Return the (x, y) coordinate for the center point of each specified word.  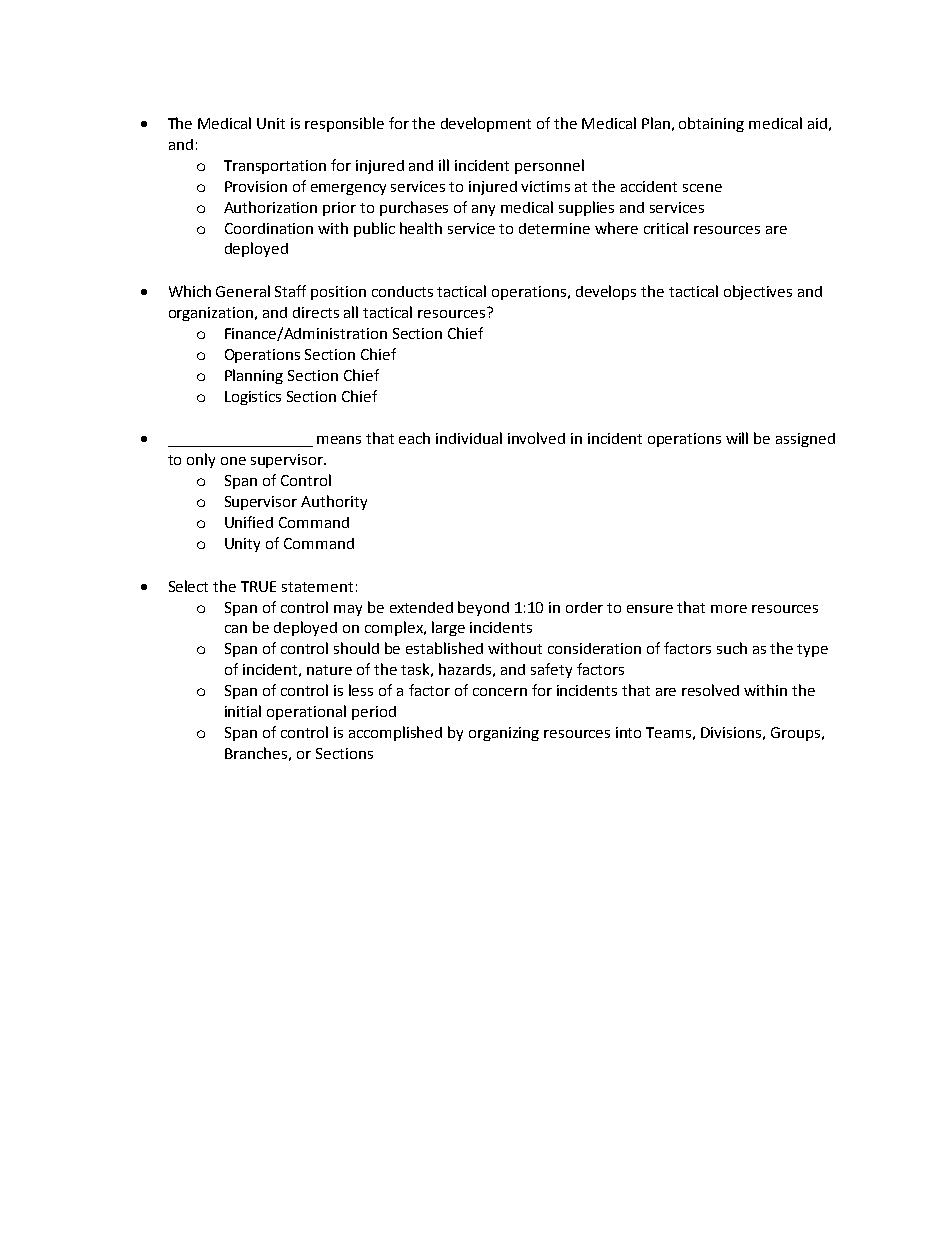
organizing (504, 734)
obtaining (711, 124)
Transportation (275, 167)
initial (243, 711)
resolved (710, 690)
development (486, 124)
